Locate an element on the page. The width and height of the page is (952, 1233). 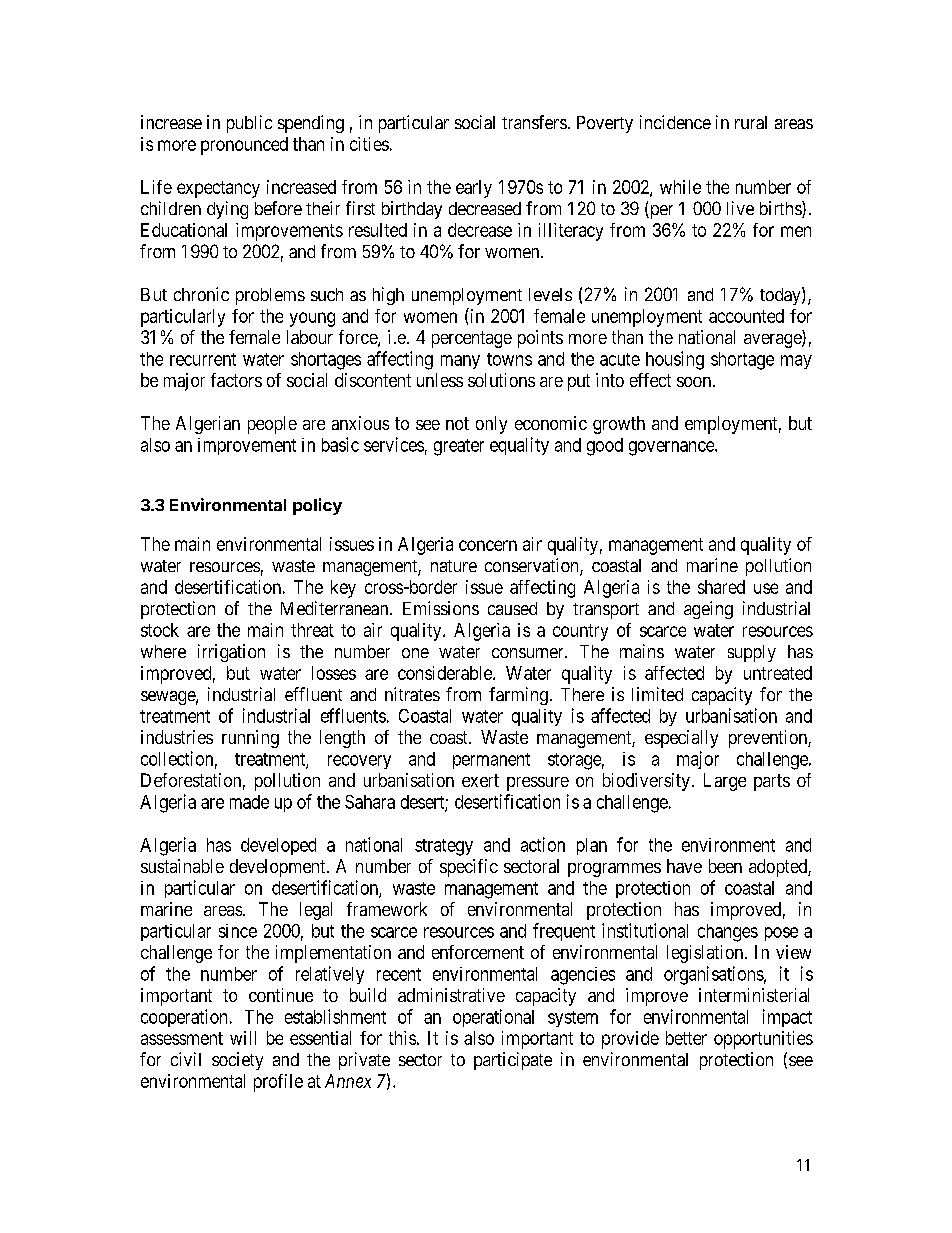
early is located at coordinates (474, 189).
